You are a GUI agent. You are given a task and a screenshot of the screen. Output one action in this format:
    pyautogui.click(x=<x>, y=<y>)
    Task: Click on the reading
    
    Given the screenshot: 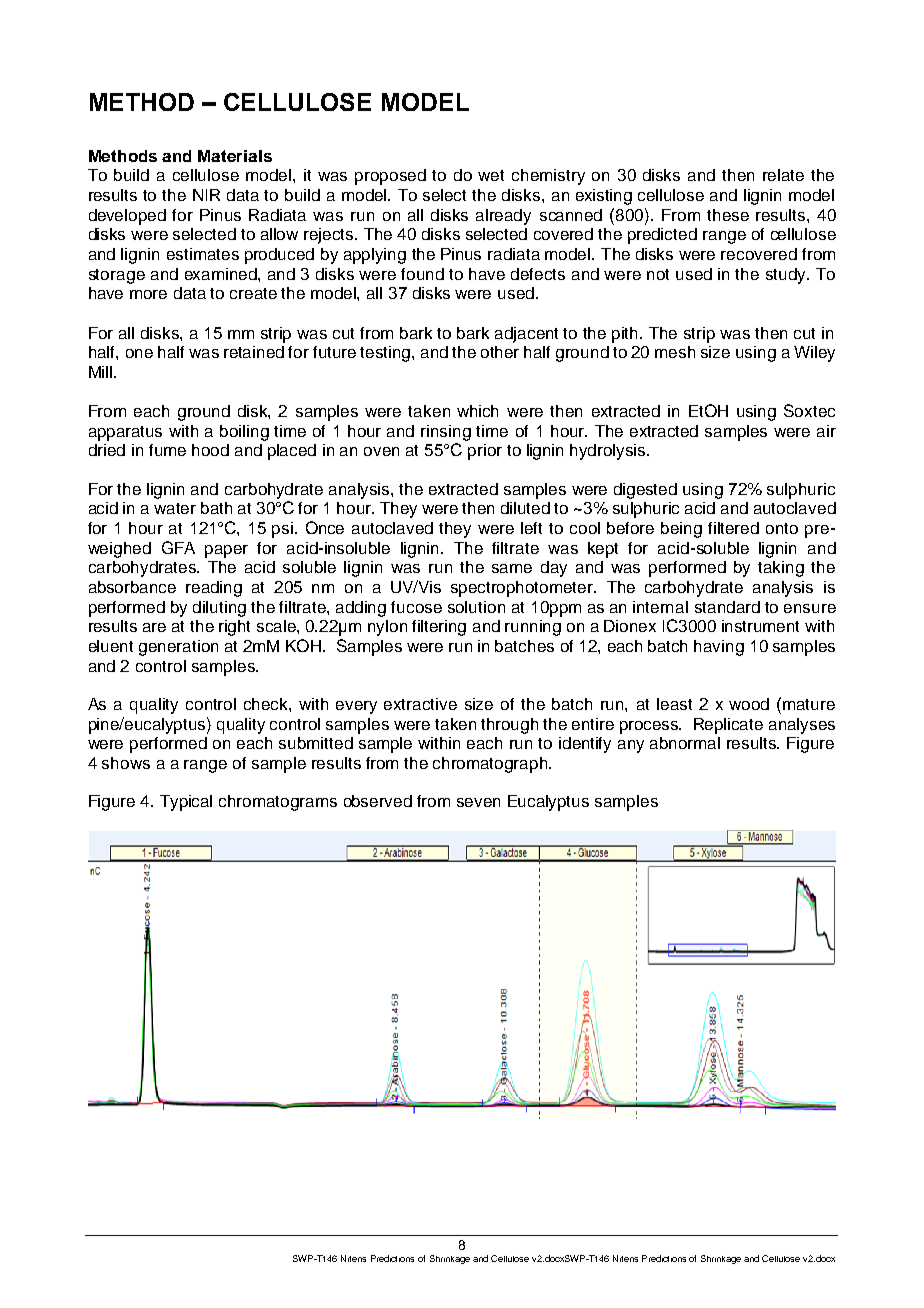 What is the action you would take?
    pyautogui.click(x=214, y=589)
